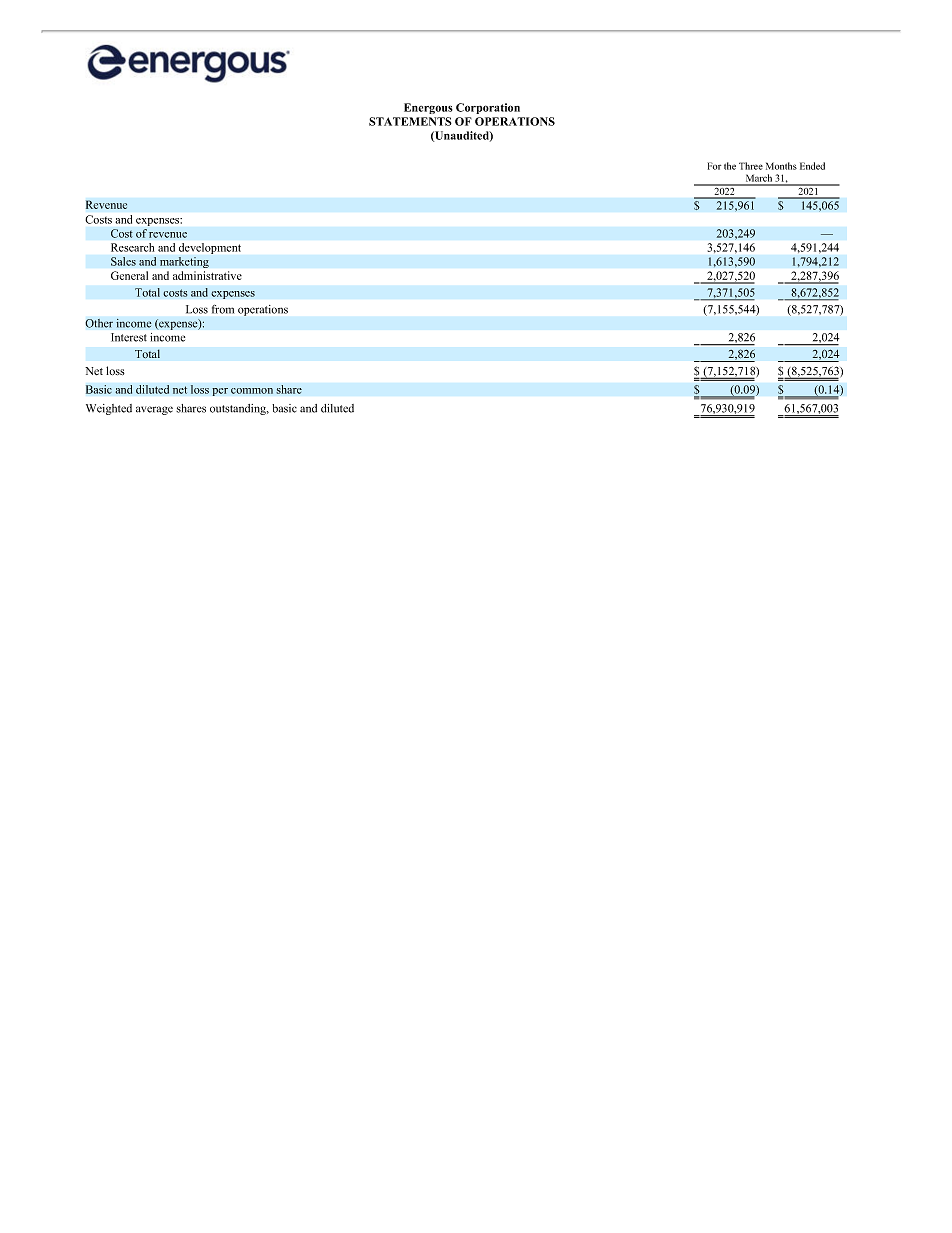  I want to click on STATEMENTS, so click(410, 121).
